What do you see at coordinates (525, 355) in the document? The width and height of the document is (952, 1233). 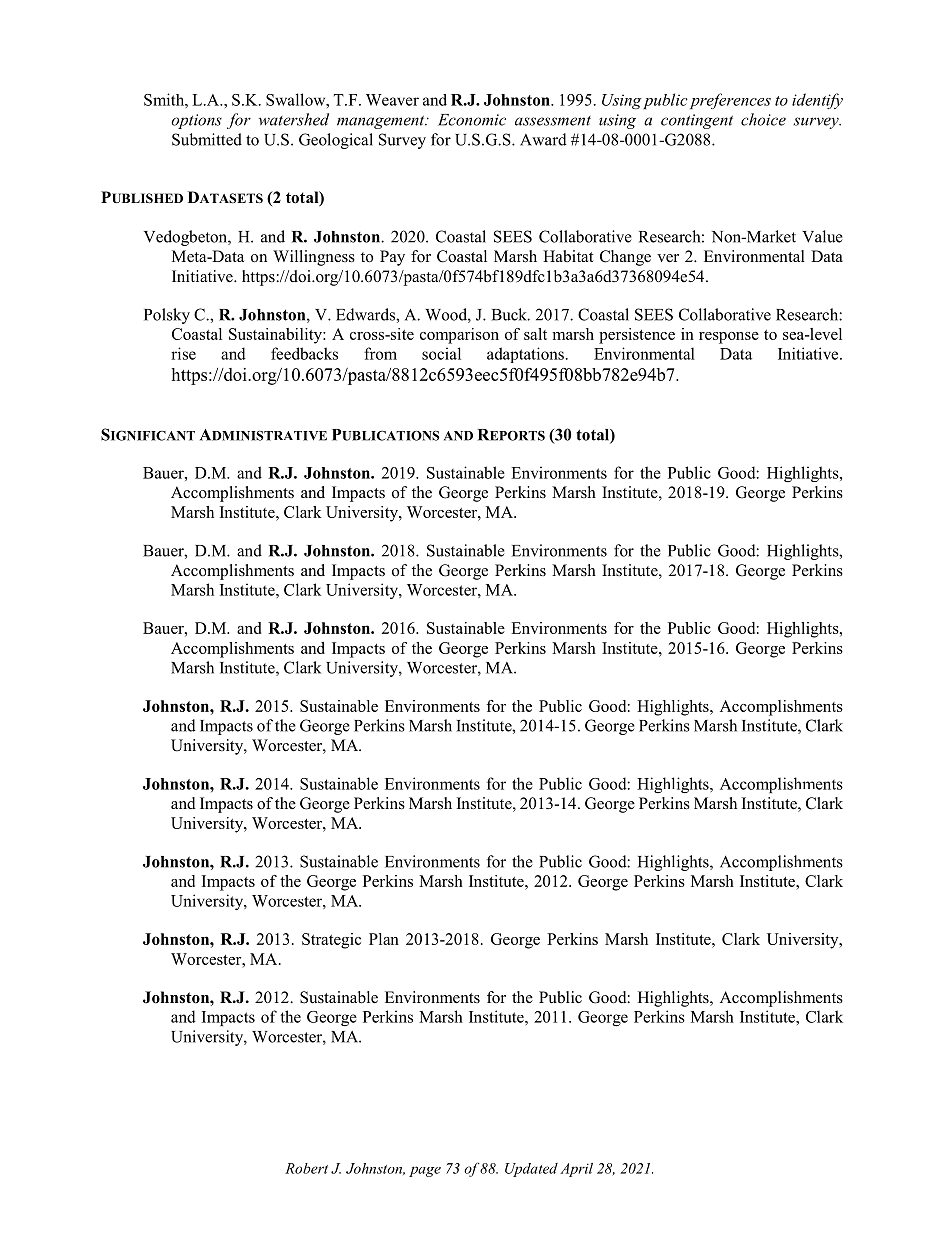 I see `adaptations` at bounding box center [525, 355].
